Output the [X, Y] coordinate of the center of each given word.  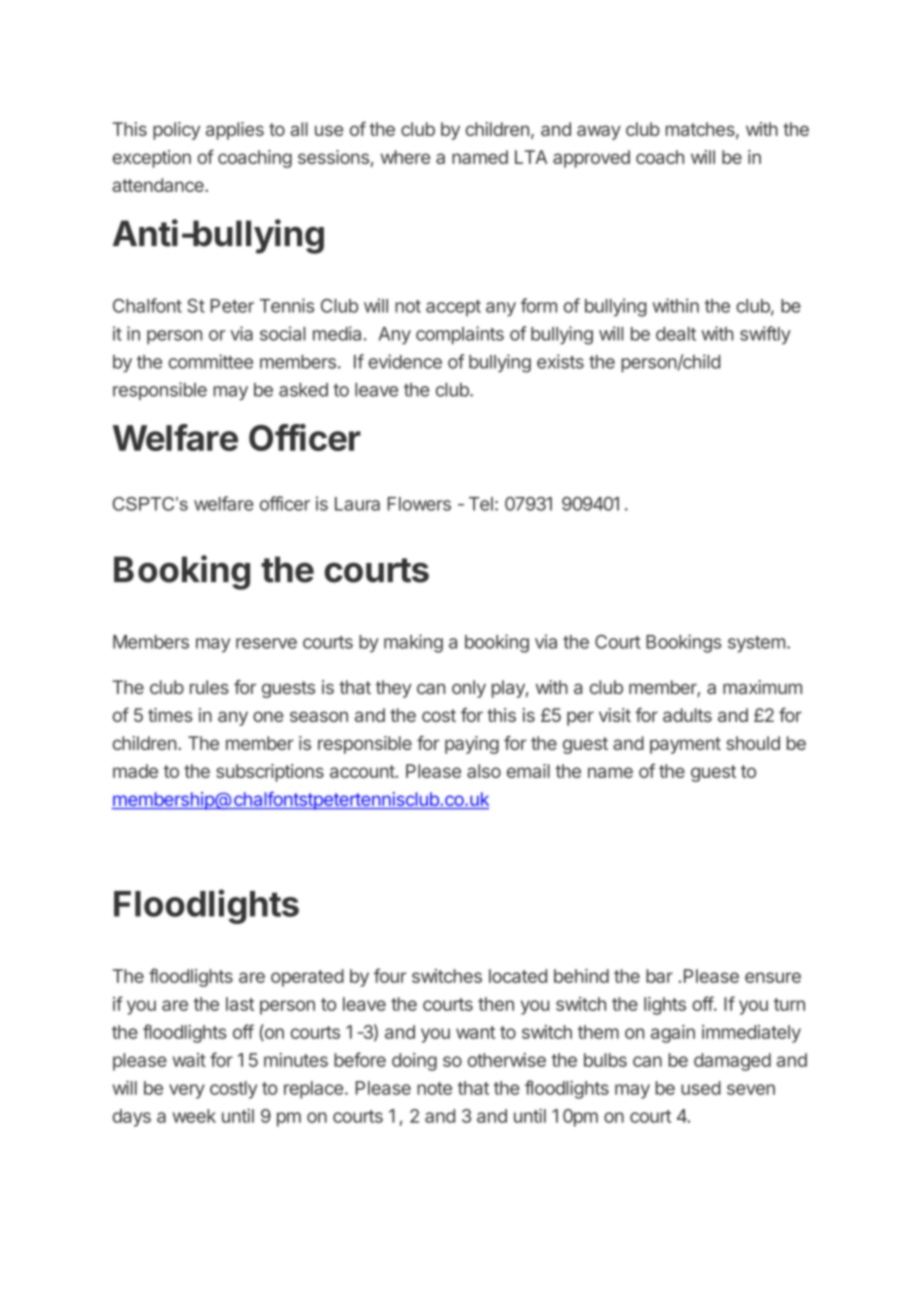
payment [685, 745]
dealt [676, 334]
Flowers [419, 504]
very [187, 1091]
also [484, 771]
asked [303, 390]
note [434, 1088]
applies [235, 131]
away [599, 132]
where [405, 157]
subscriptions [270, 773]
